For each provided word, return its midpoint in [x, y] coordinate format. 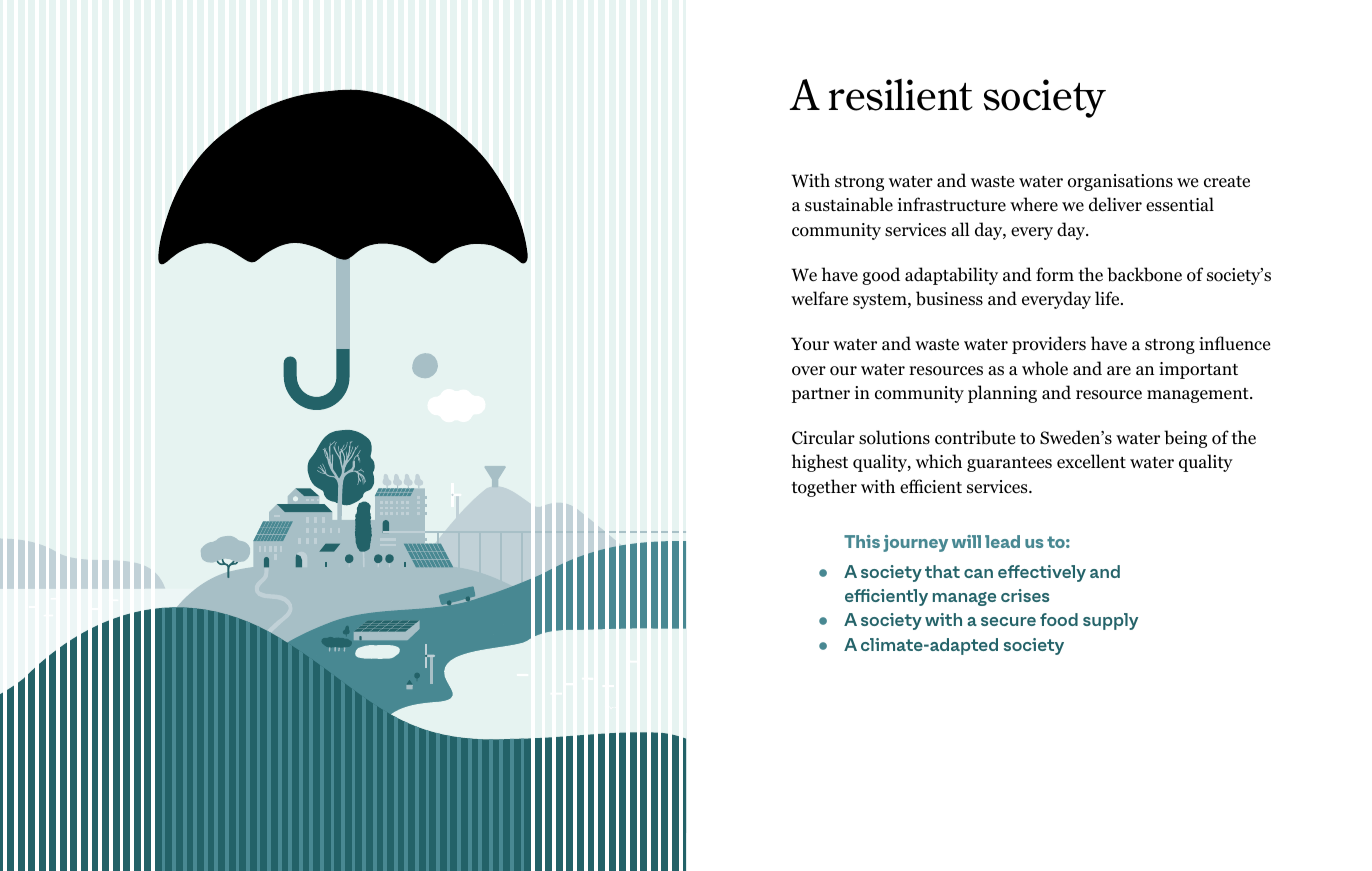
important [1198, 370]
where [1034, 204]
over [809, 371]
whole [1045, 368]
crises [1025, 595]
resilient [900, 95]
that [942, 571]
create [1227, 182]
